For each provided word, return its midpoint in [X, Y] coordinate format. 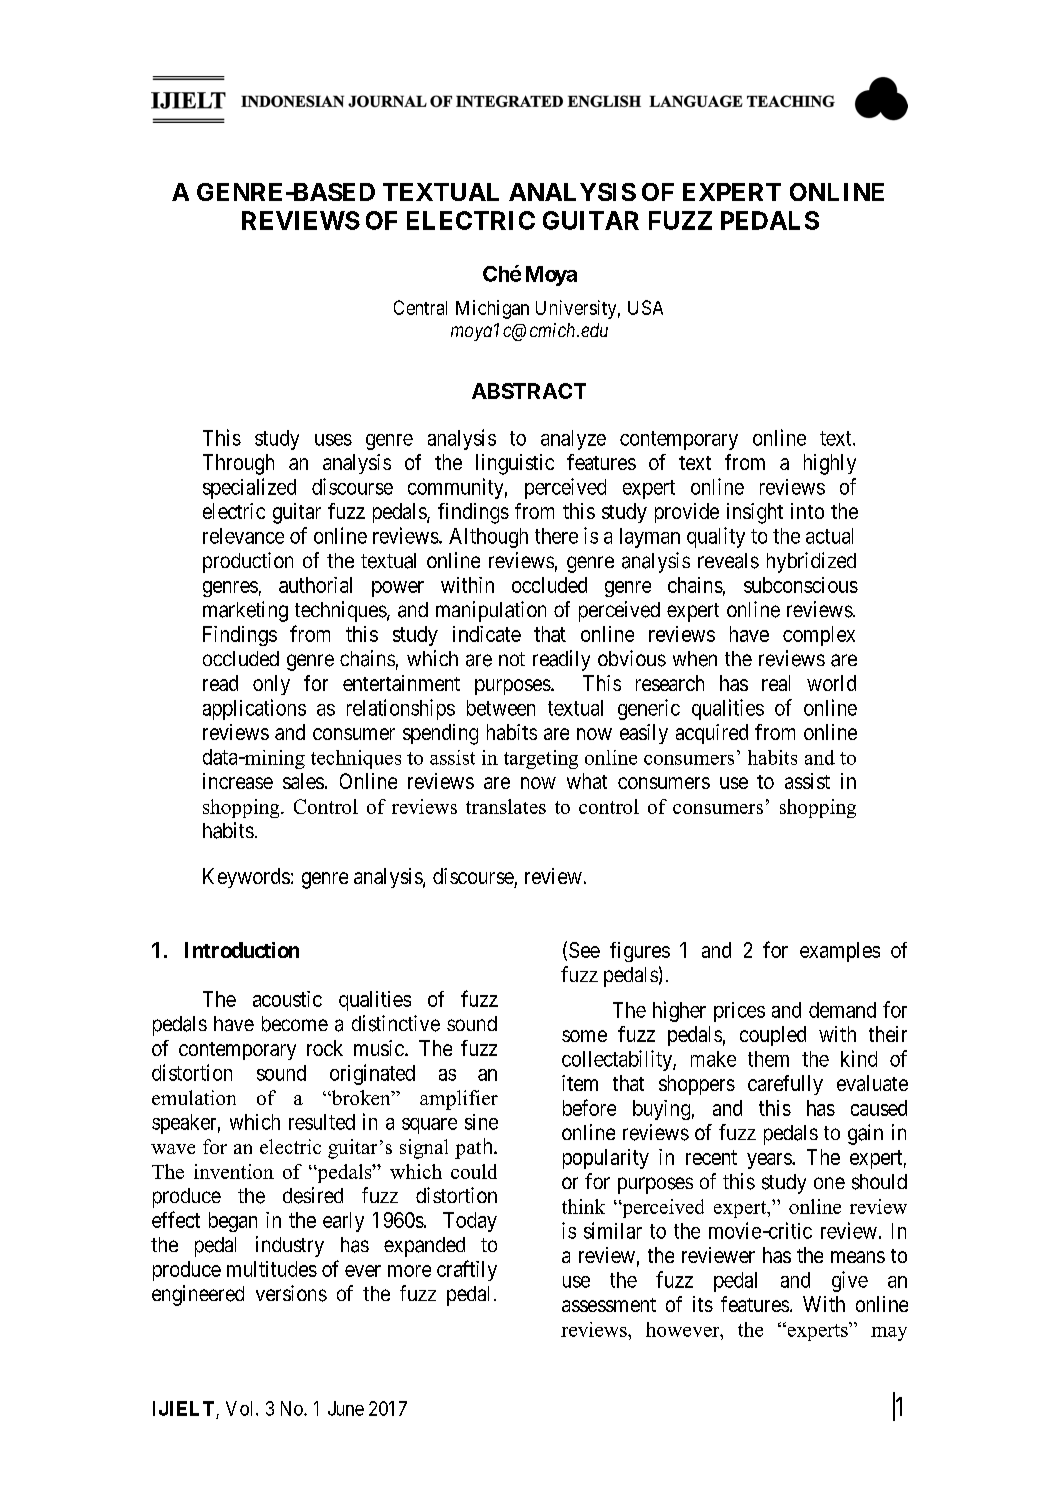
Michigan [492, 309]
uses [333, 440]
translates [506, 806]
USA [645, 307]
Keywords [246, 878]
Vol [241, 1408]
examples [840, 952]
